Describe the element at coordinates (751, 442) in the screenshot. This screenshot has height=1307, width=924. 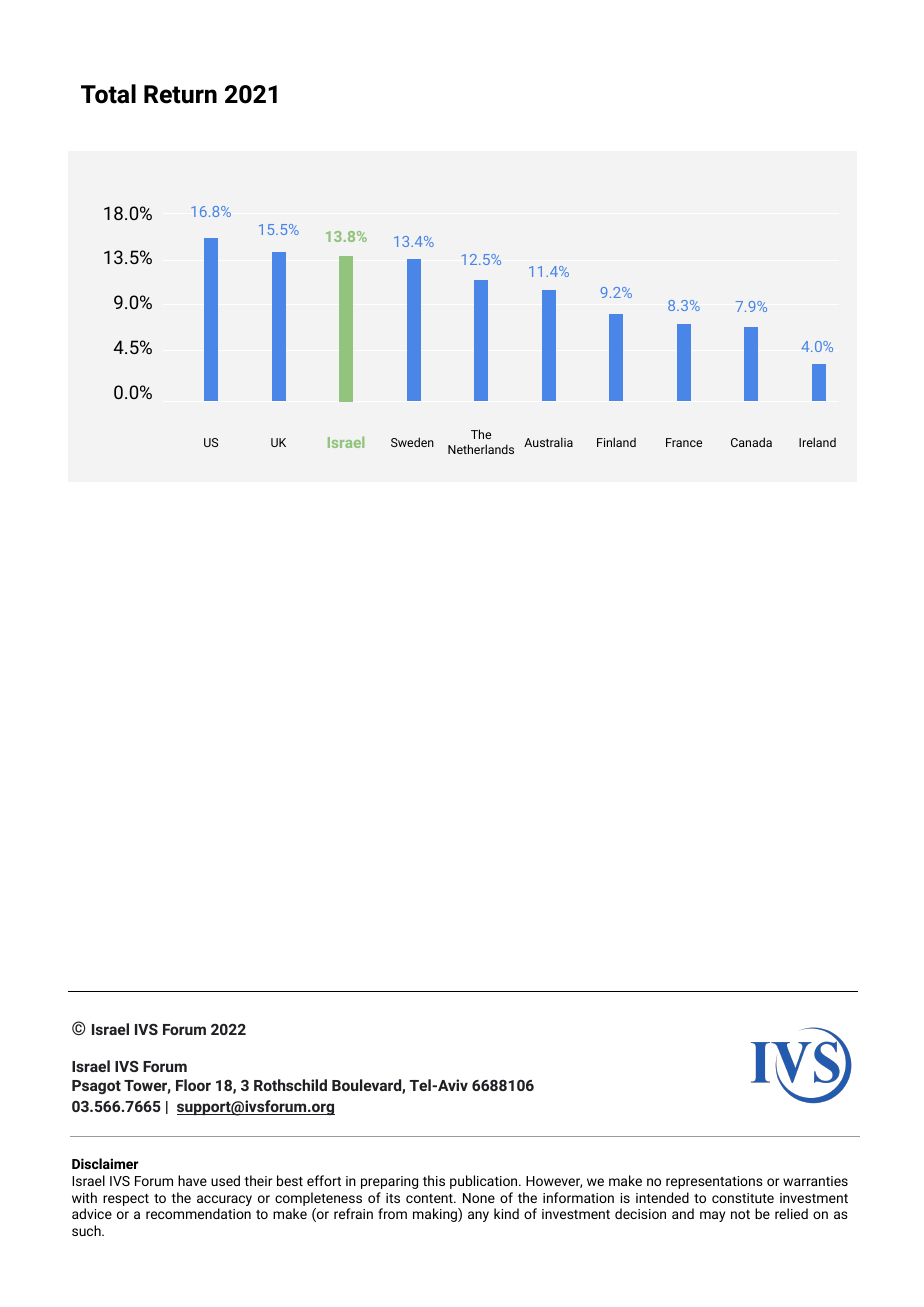
I see `Canada` at that location.
